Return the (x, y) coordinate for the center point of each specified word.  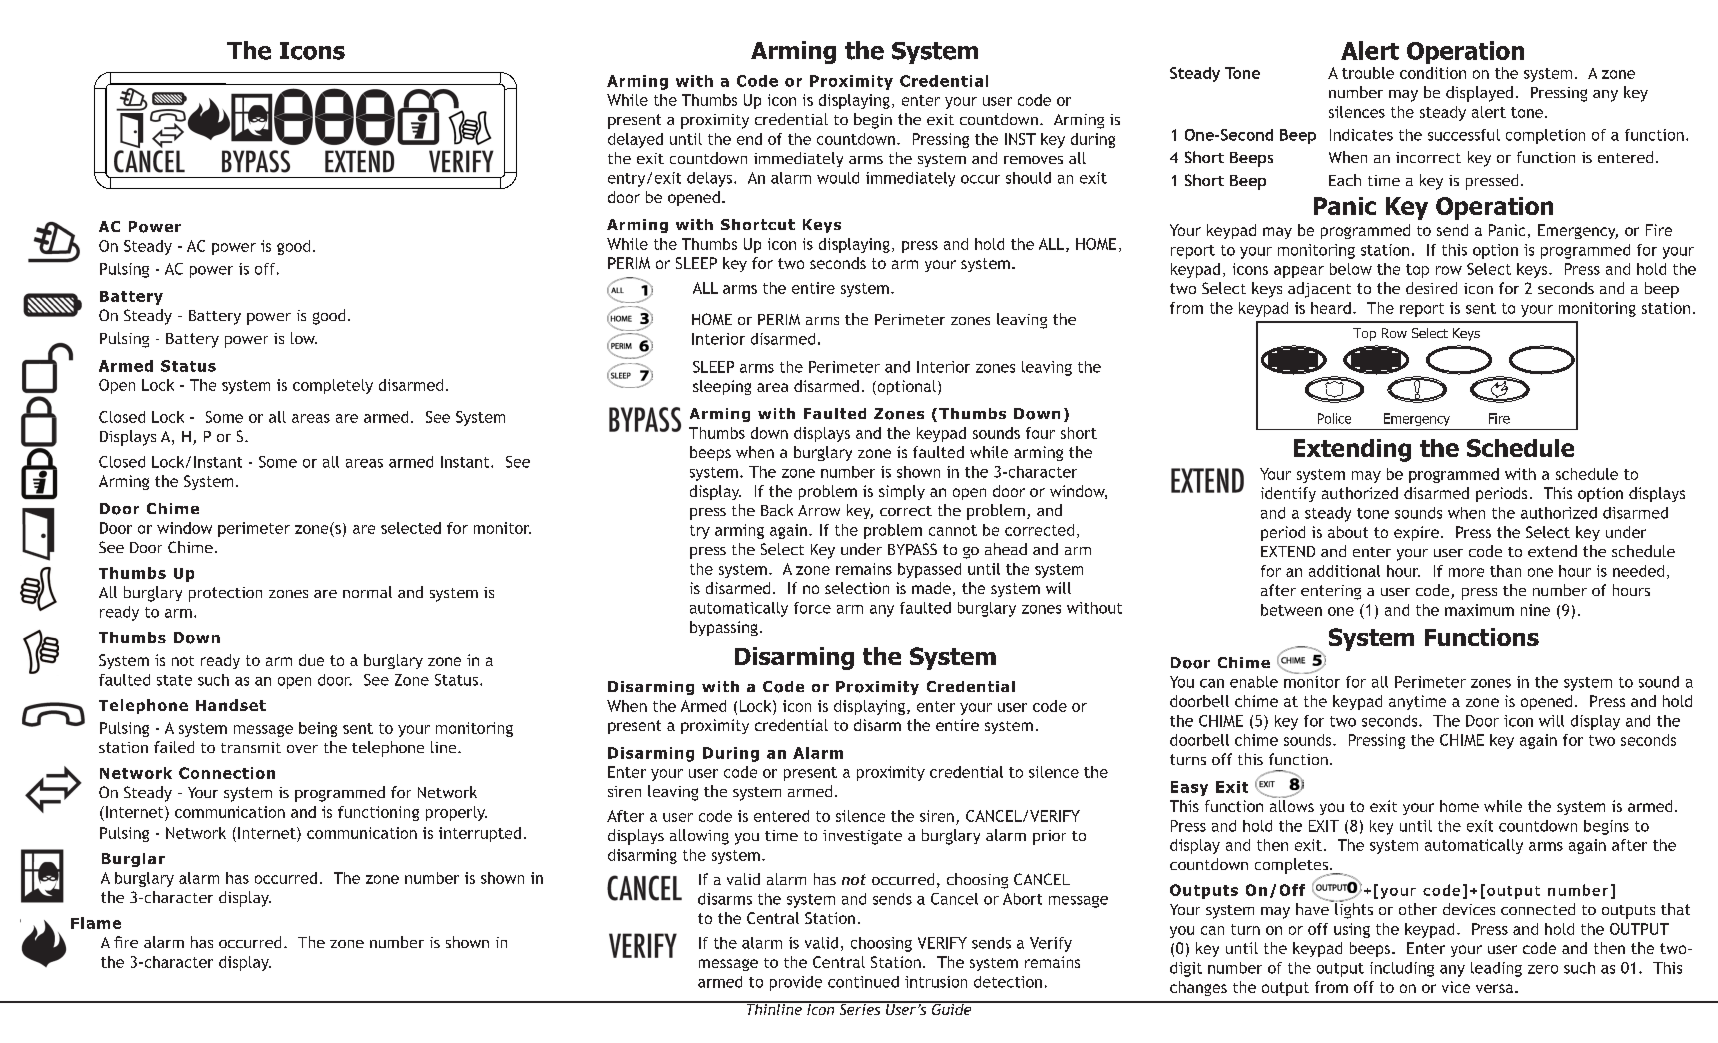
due (311, 660)
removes (1033, 160)
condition (1433, 73)
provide (796, 983)
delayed (635, 140)
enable (1254, 682)
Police (1334, 418)
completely (333, 386)
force (812, 608)
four (1040, 433)
